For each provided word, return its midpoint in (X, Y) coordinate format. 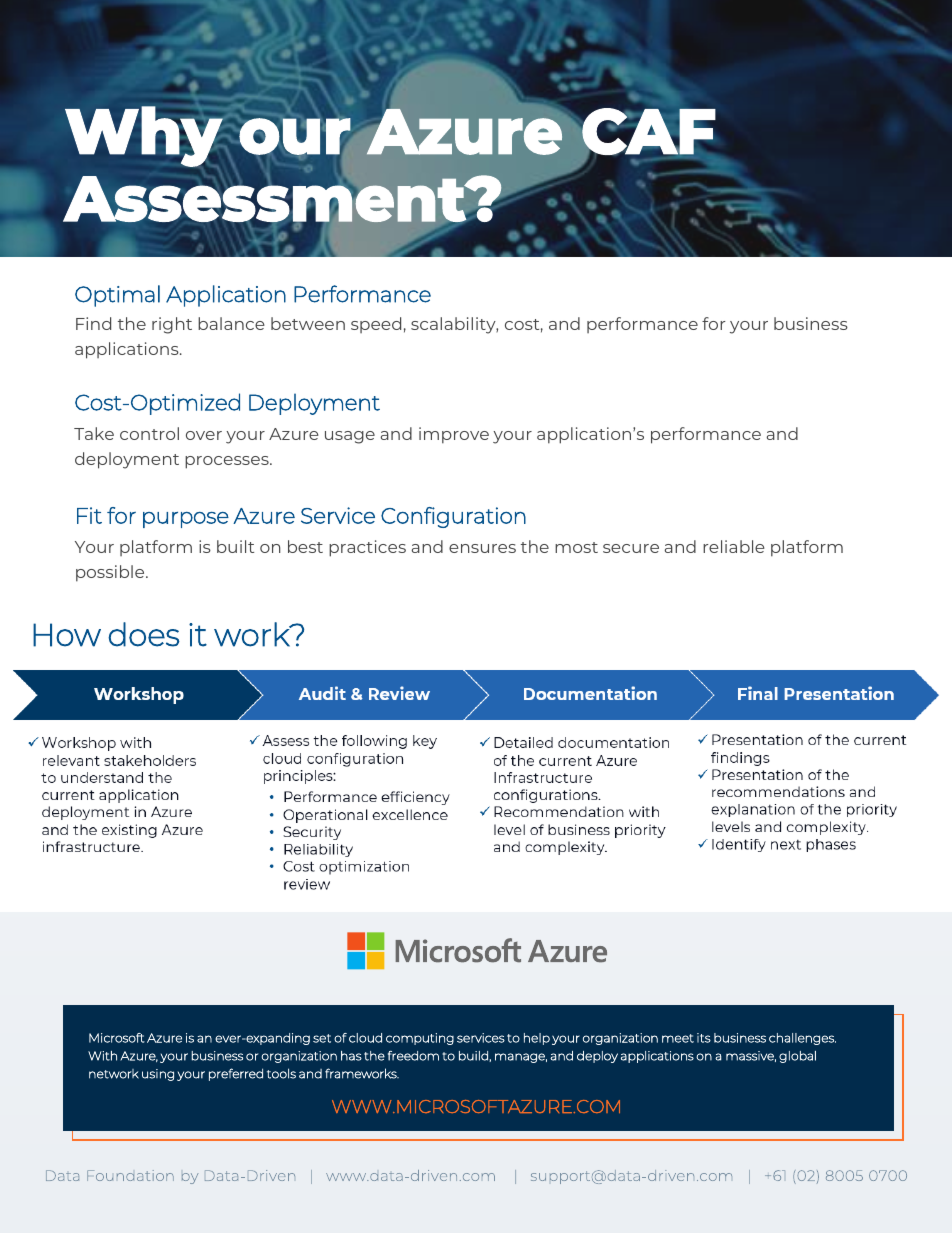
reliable (734, 546)
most (576, 547)
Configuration (453, 517)
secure (631, 548)
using (158, 1075)
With (102, 1056)
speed (376, 325)
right (172, 325)
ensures (482, 548)
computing (420, 1039)
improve (454, 435)
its (704, 1038)
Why (144, 136)
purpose (186, 520)
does (144, 634)
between (308, 323)
